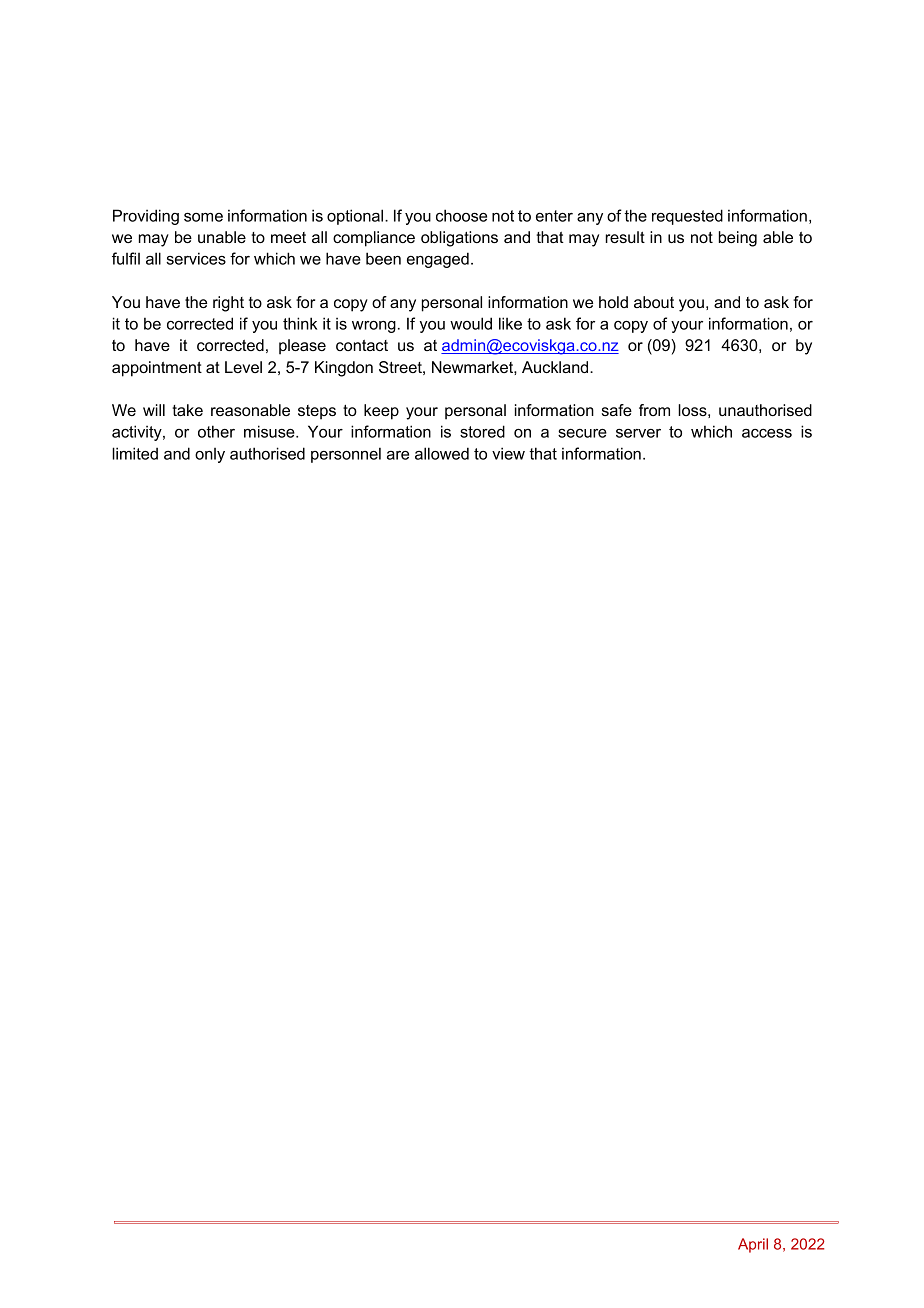 This screenshot has width=924, height=1308. I want to click on requested, so click(687, 217).
